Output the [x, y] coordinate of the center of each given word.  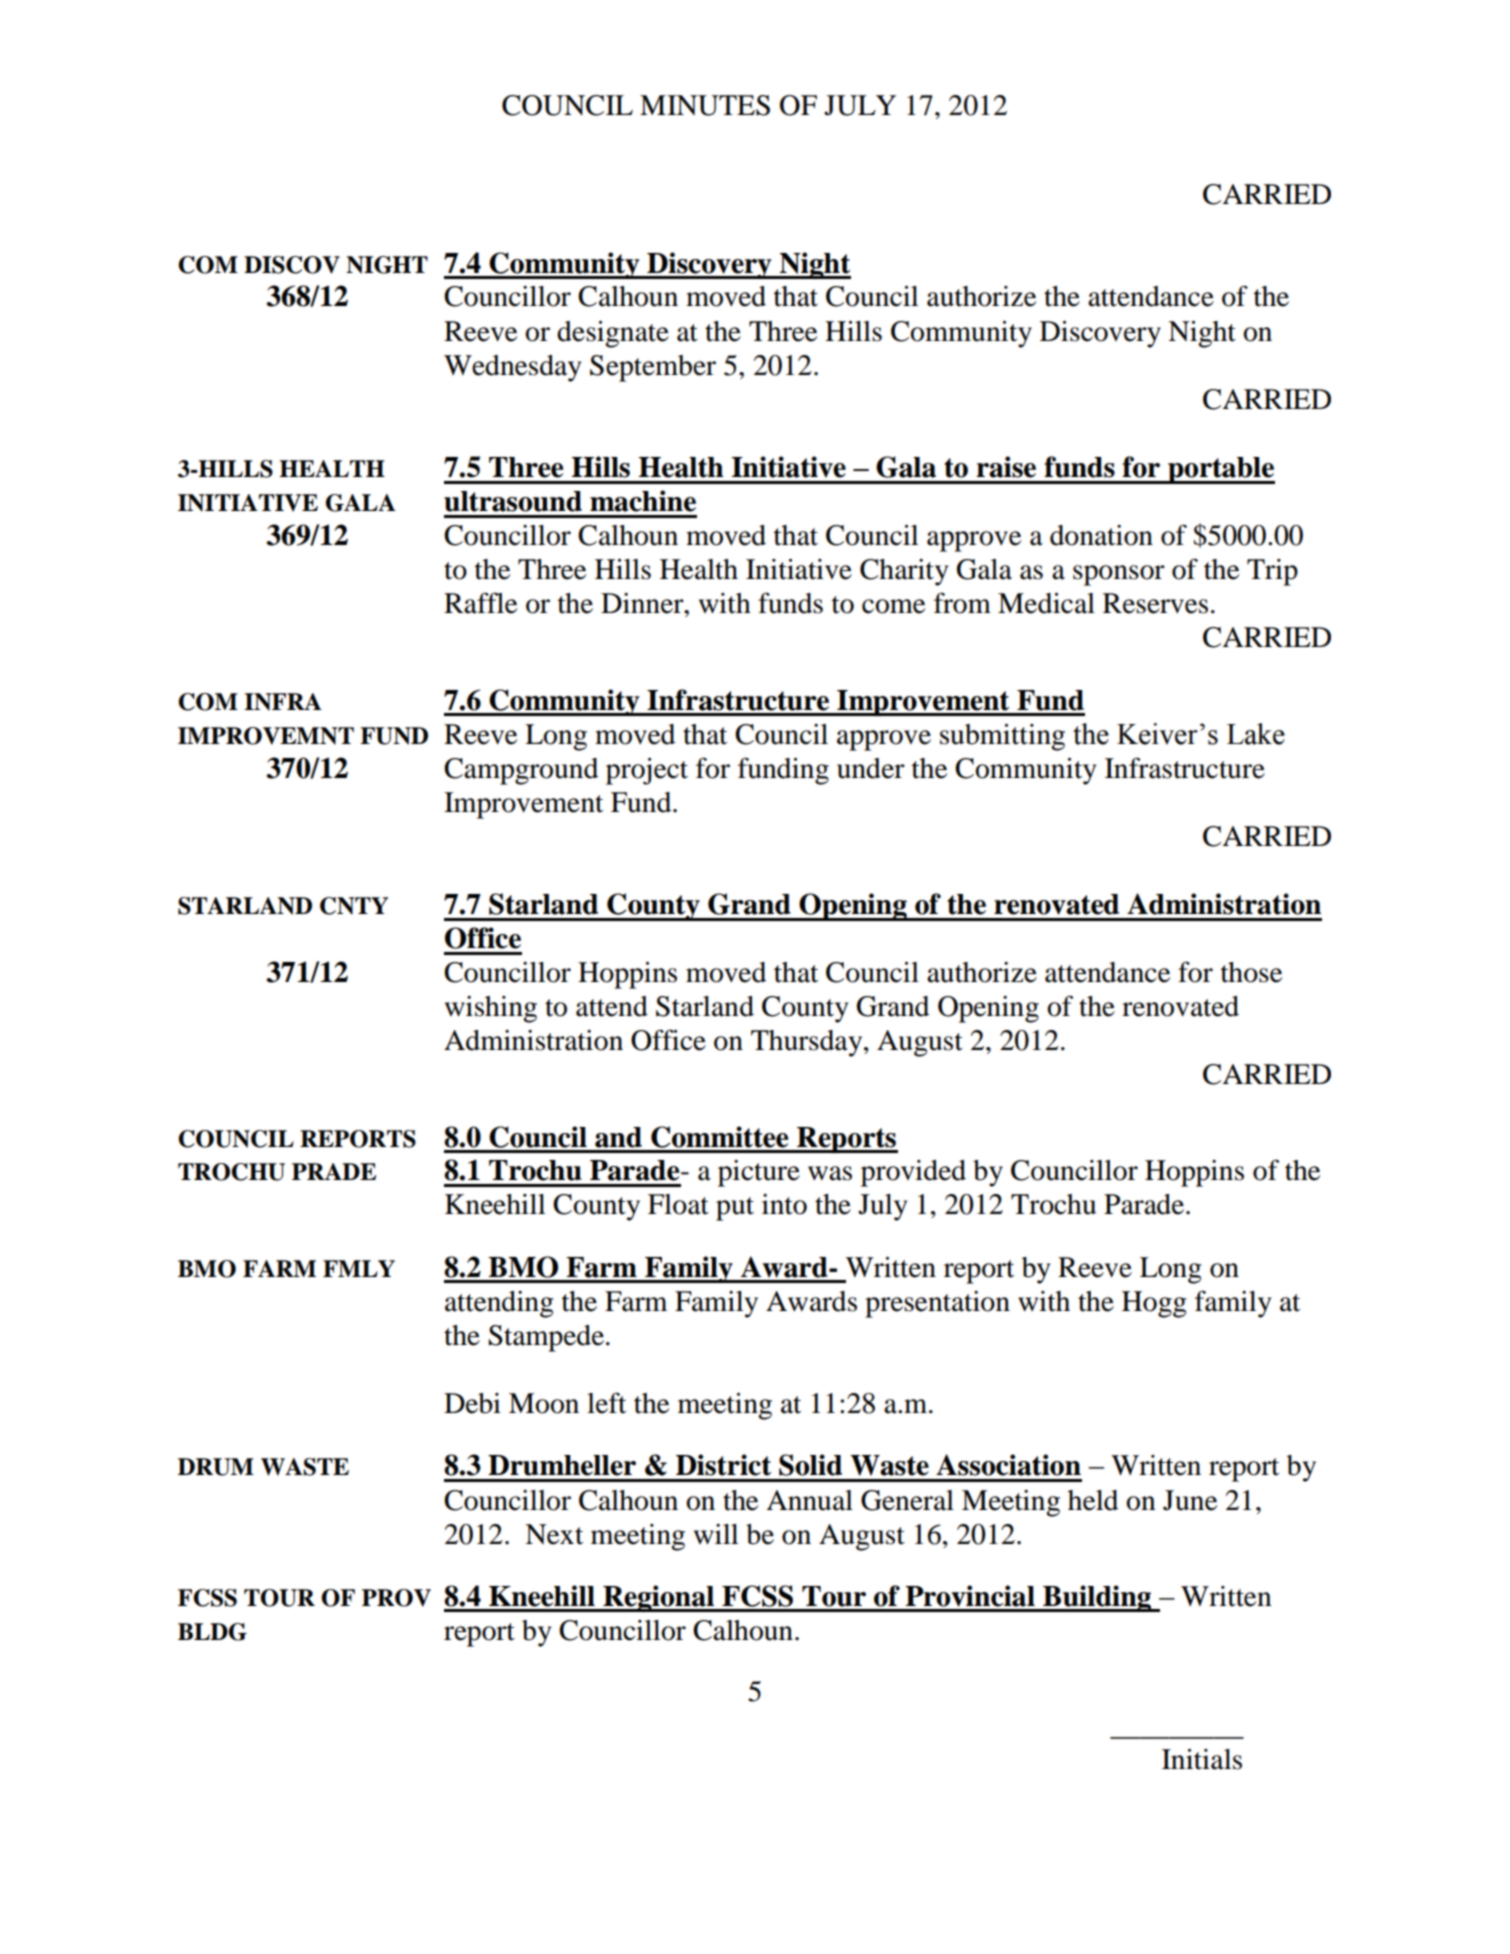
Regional [658, 1598]
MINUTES [705, 105]
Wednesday [512, 368]
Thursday [808, 1043]
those [1251, 972]
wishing [491, 1009]
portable [1220, 470]
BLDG [212, 1632]
